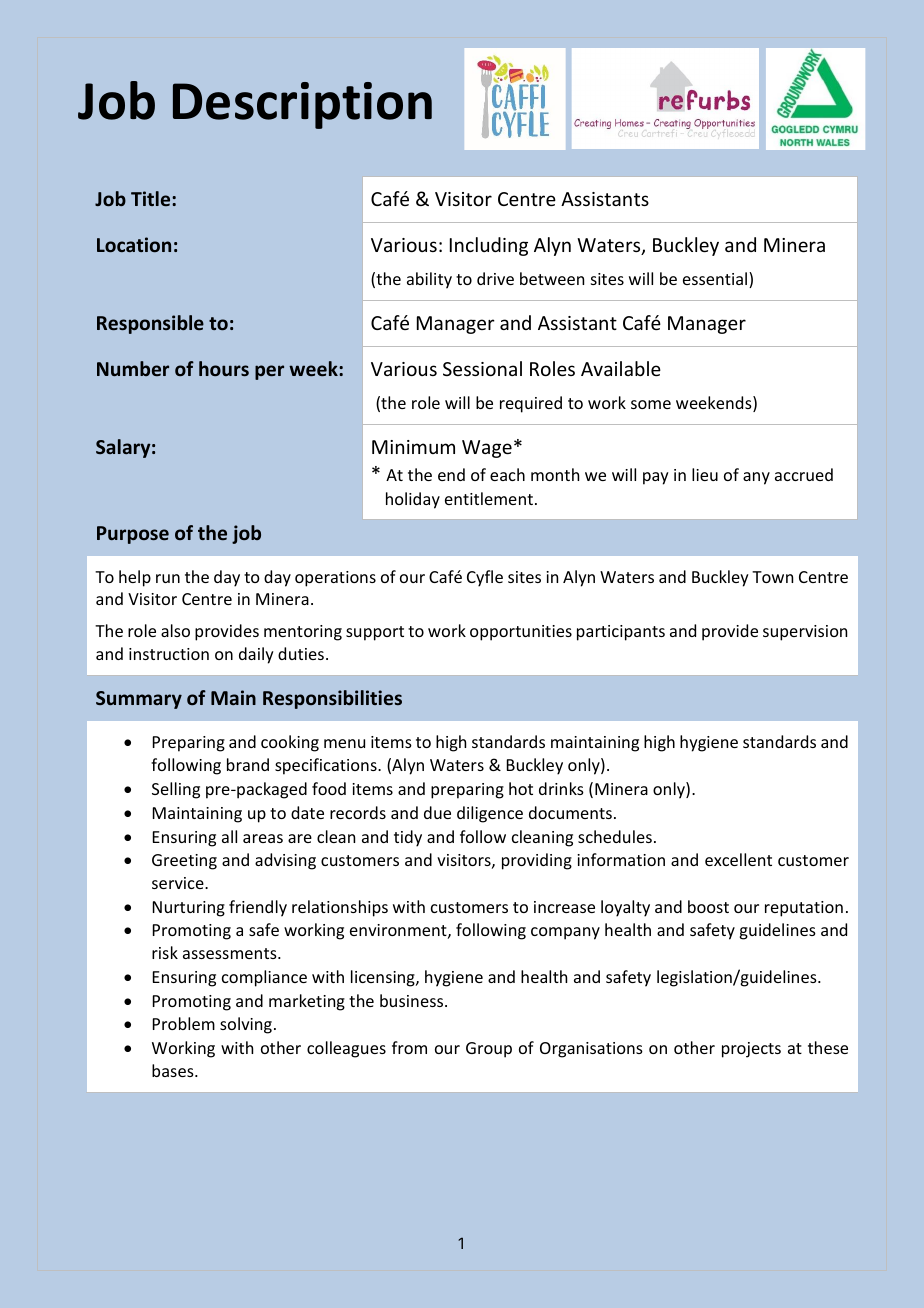 The height and width of the page is (1308, 924). Describe the element at coordinates (248, 764) in the page. I see `brand` at that location.
